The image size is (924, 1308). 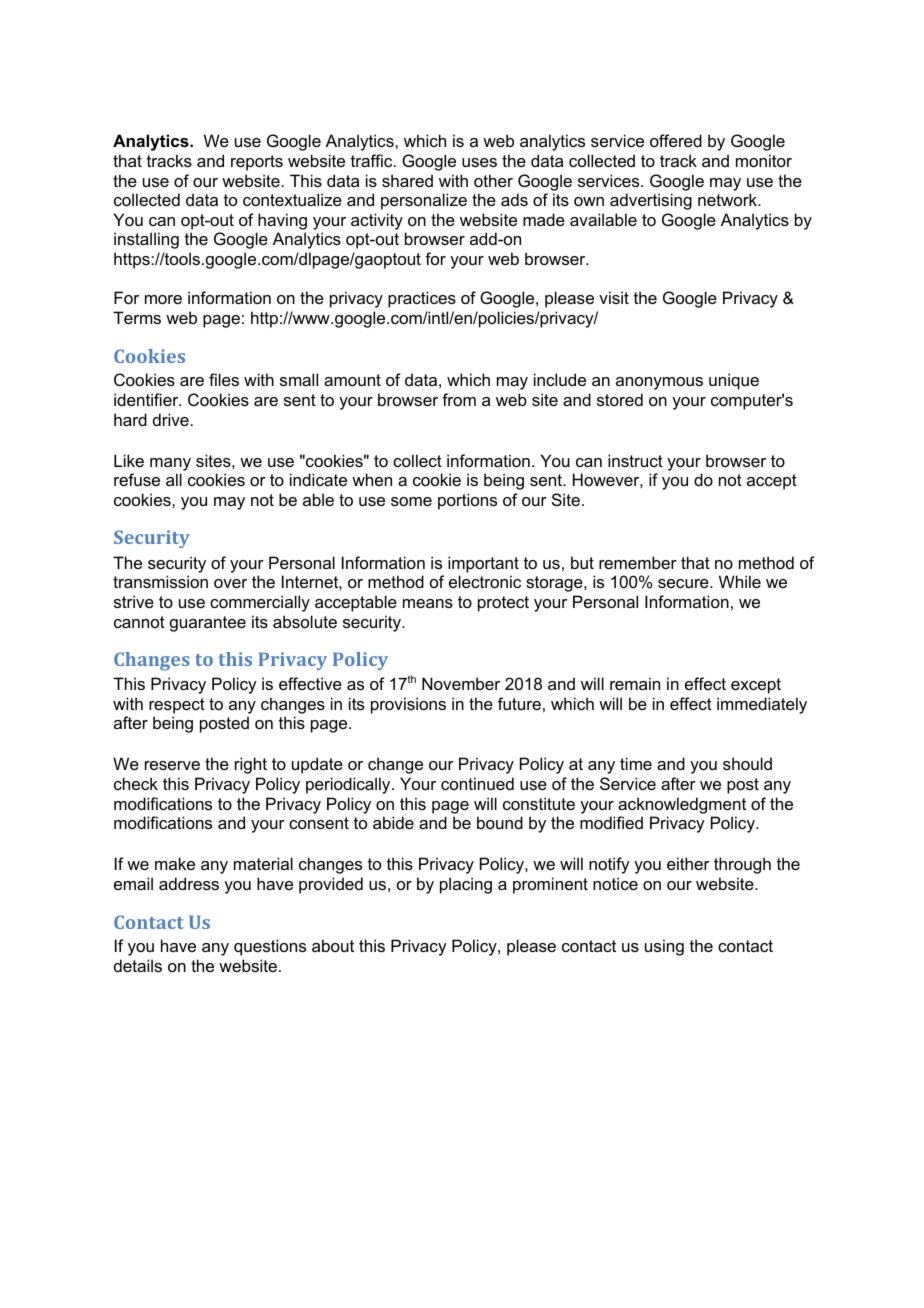 What do you see at coordinates (676, 140) in the screenshot?
I see `offered` at bounding box center [676, 140].
